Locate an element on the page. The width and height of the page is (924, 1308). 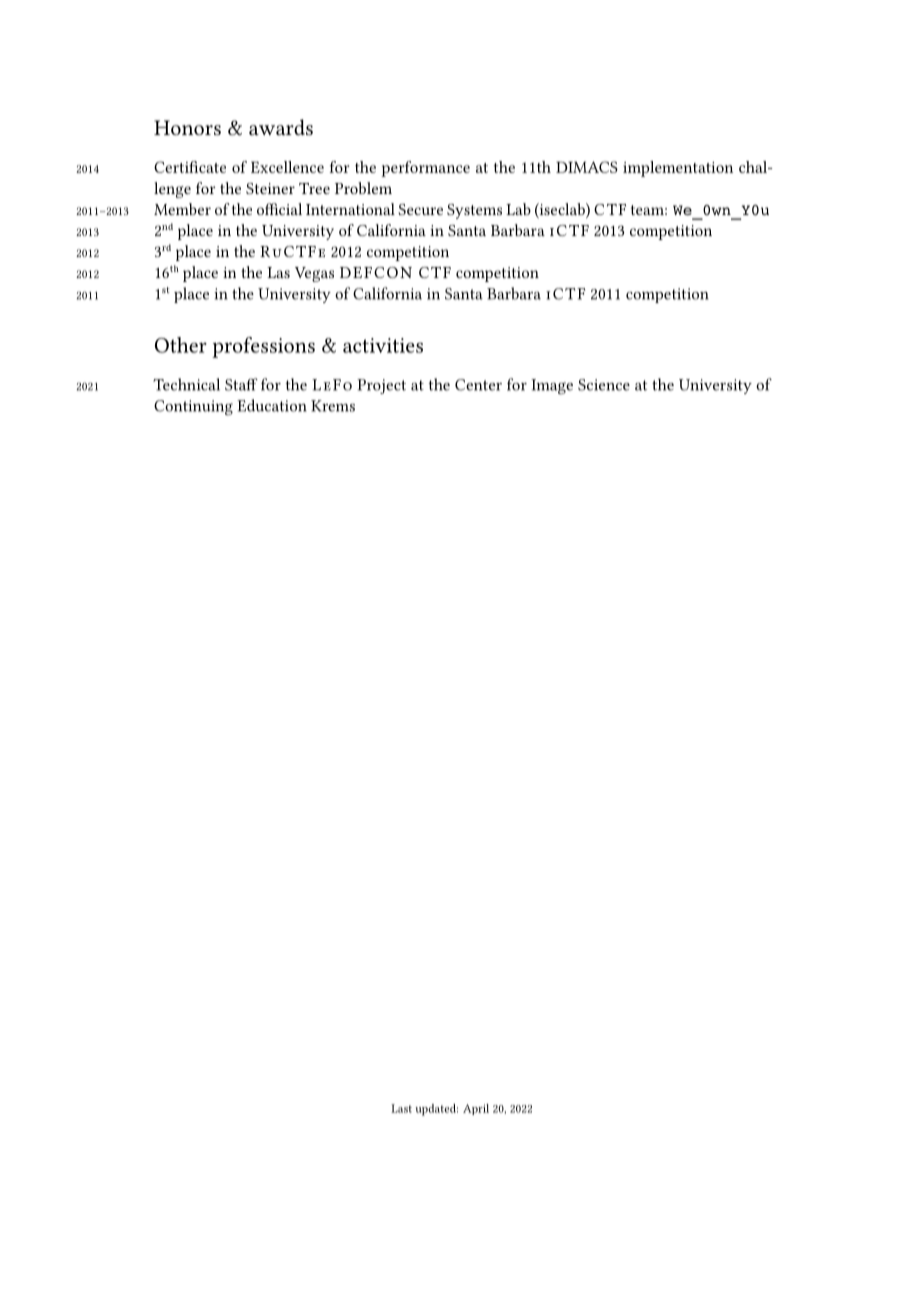
April is located at coordinates (476, 1109).
